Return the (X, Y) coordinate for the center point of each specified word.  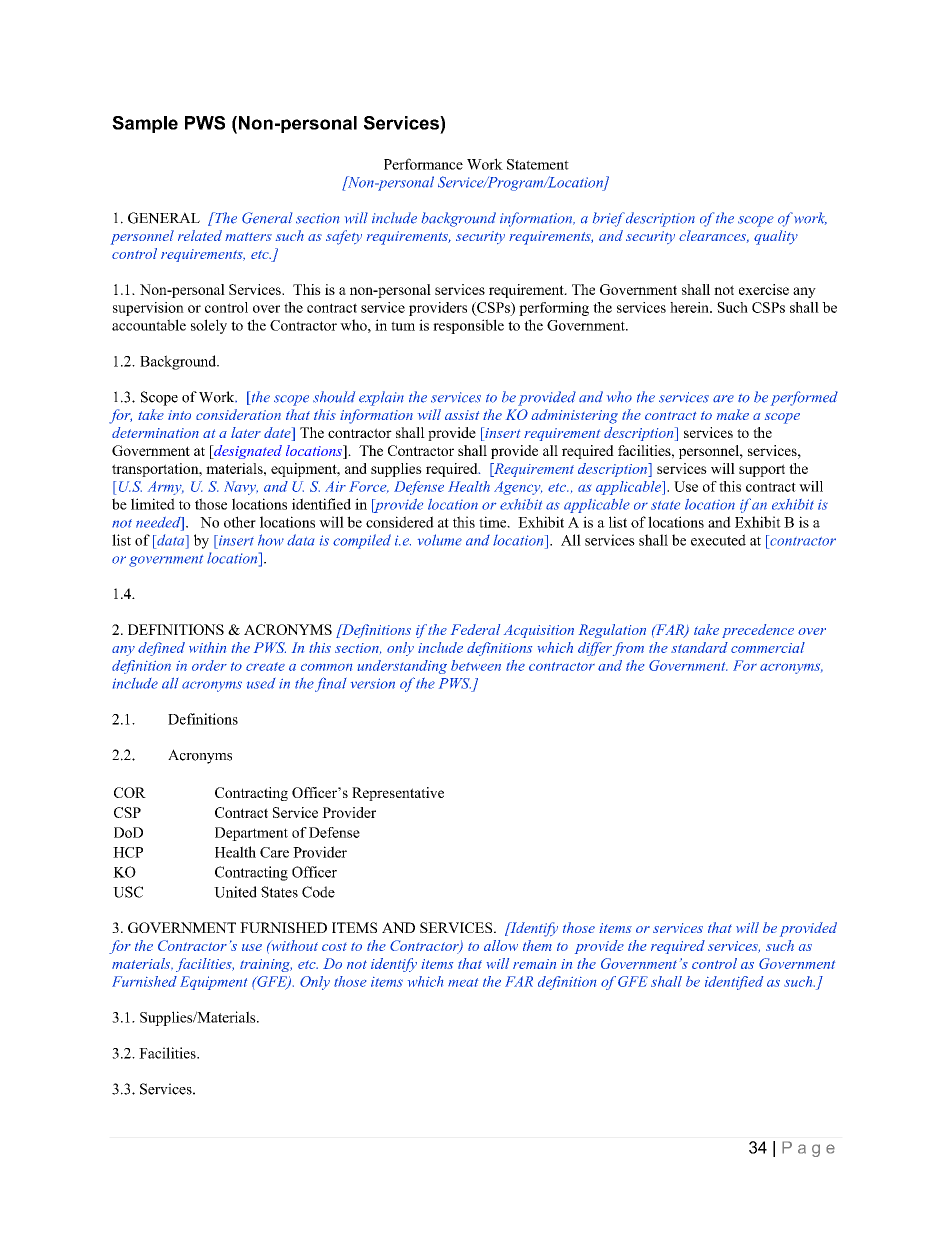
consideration (238, 414)
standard (699, 647)
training (266, 965)
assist (462, 415)
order (209, 665)
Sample (145, 124)
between (476, 665)
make (733, 414)
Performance (423, 164)
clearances (714, 236)
